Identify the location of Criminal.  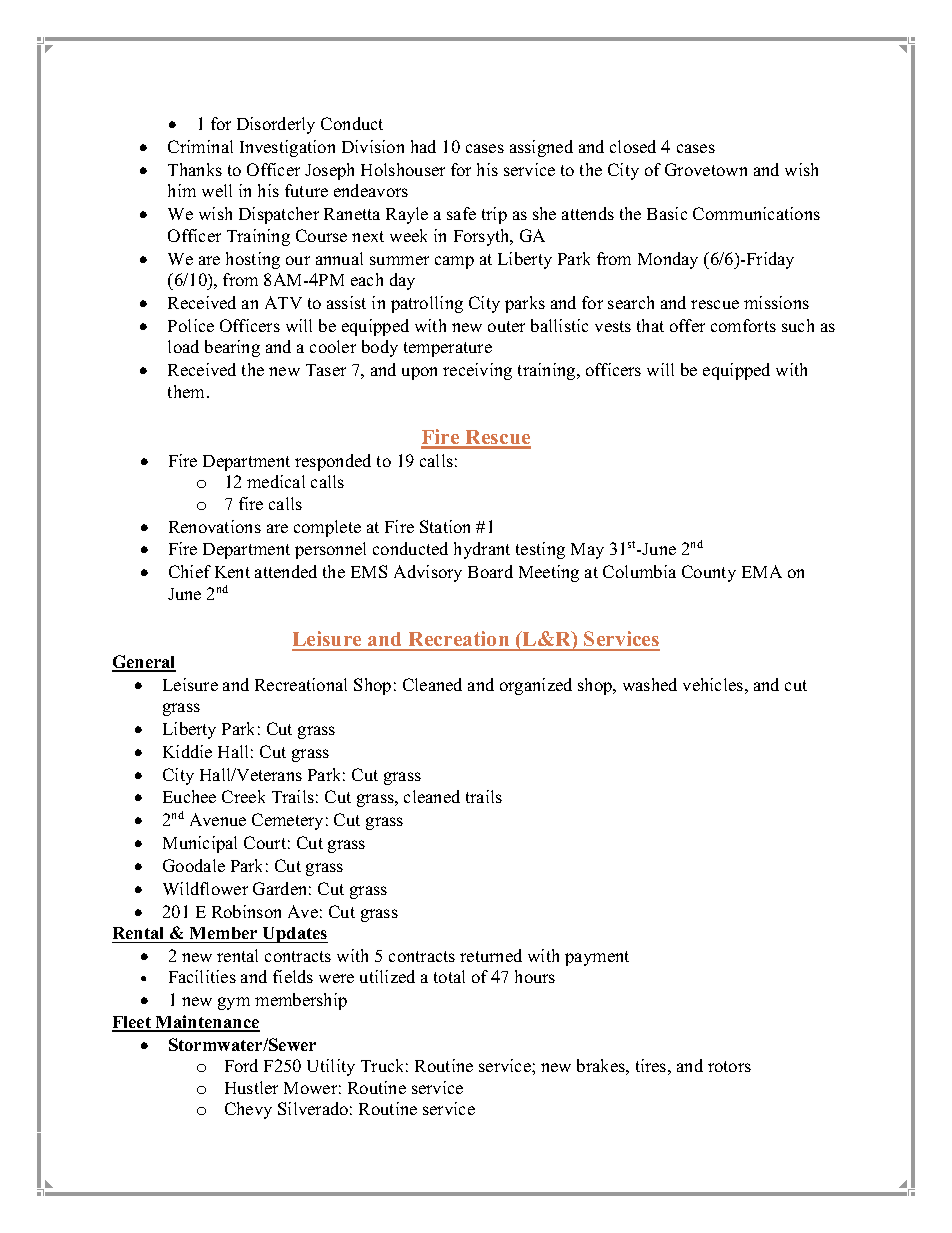
(200, 146).
